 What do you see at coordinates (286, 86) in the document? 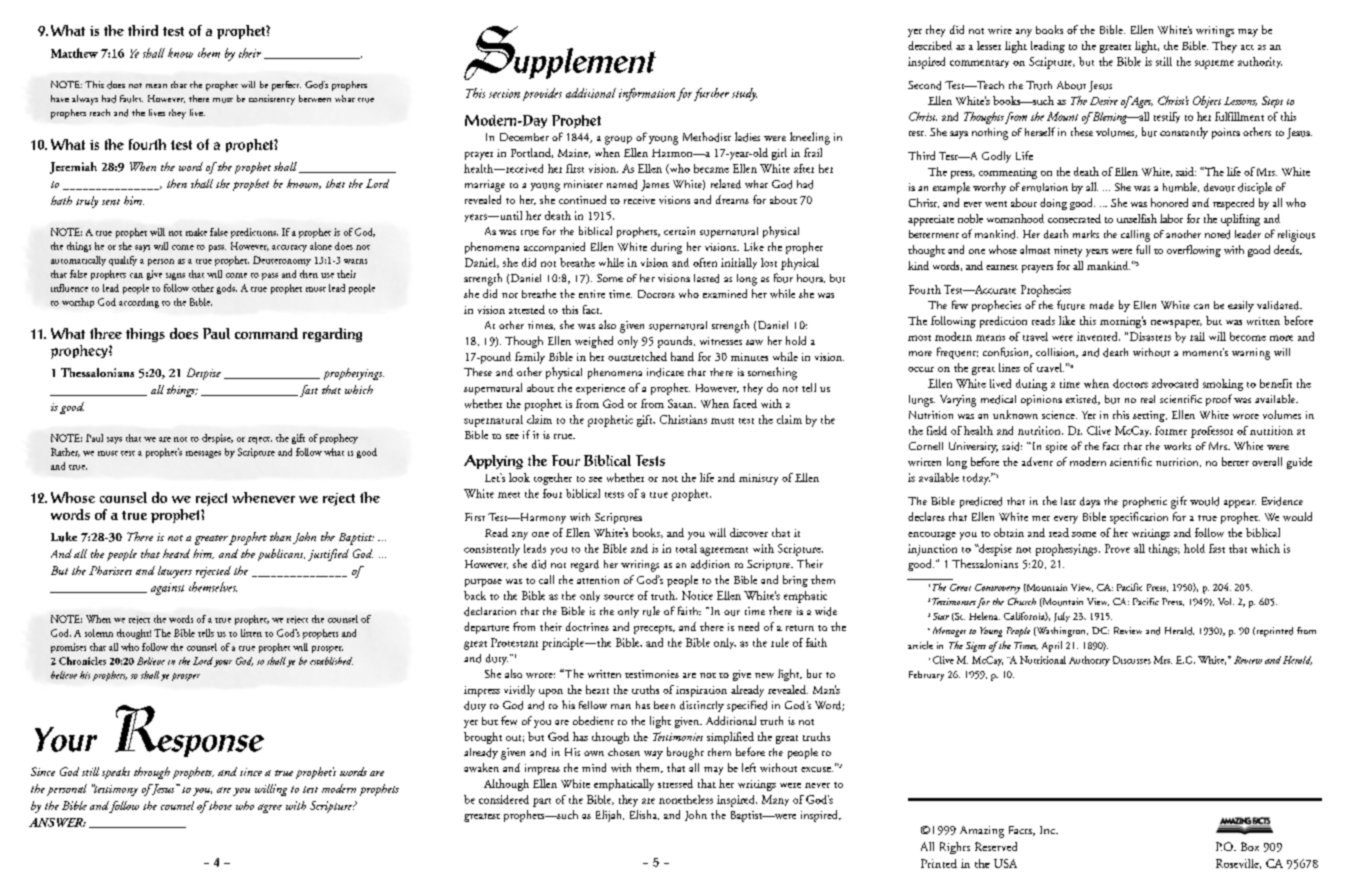
I see `perfect` at bounding box center [286, 86].
